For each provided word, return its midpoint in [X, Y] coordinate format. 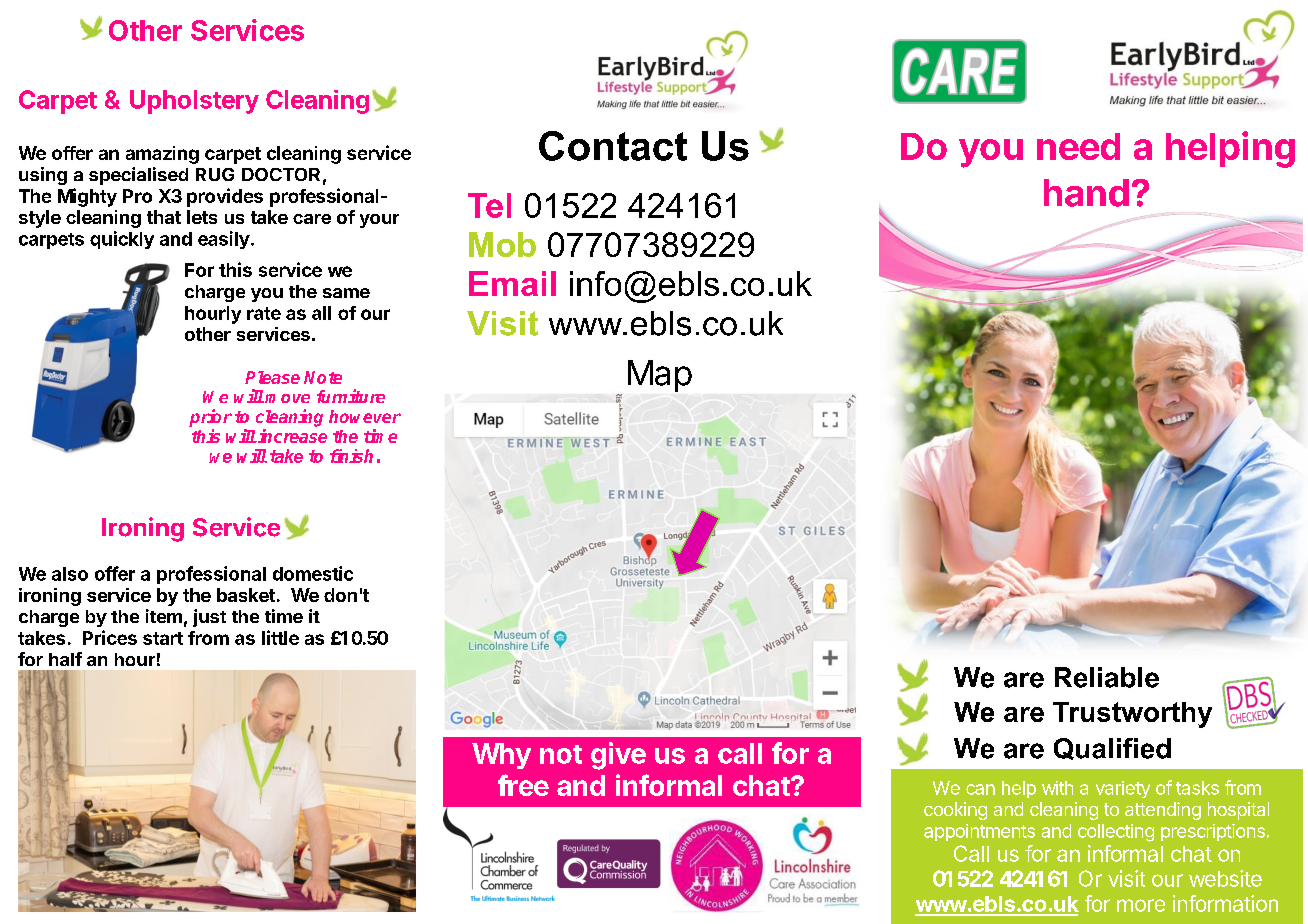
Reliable [1107, 677]
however [365, 416]
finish [351, 456]
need [1078, 146]
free [523, 785]
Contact [613, 146]
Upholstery [194, 102]
